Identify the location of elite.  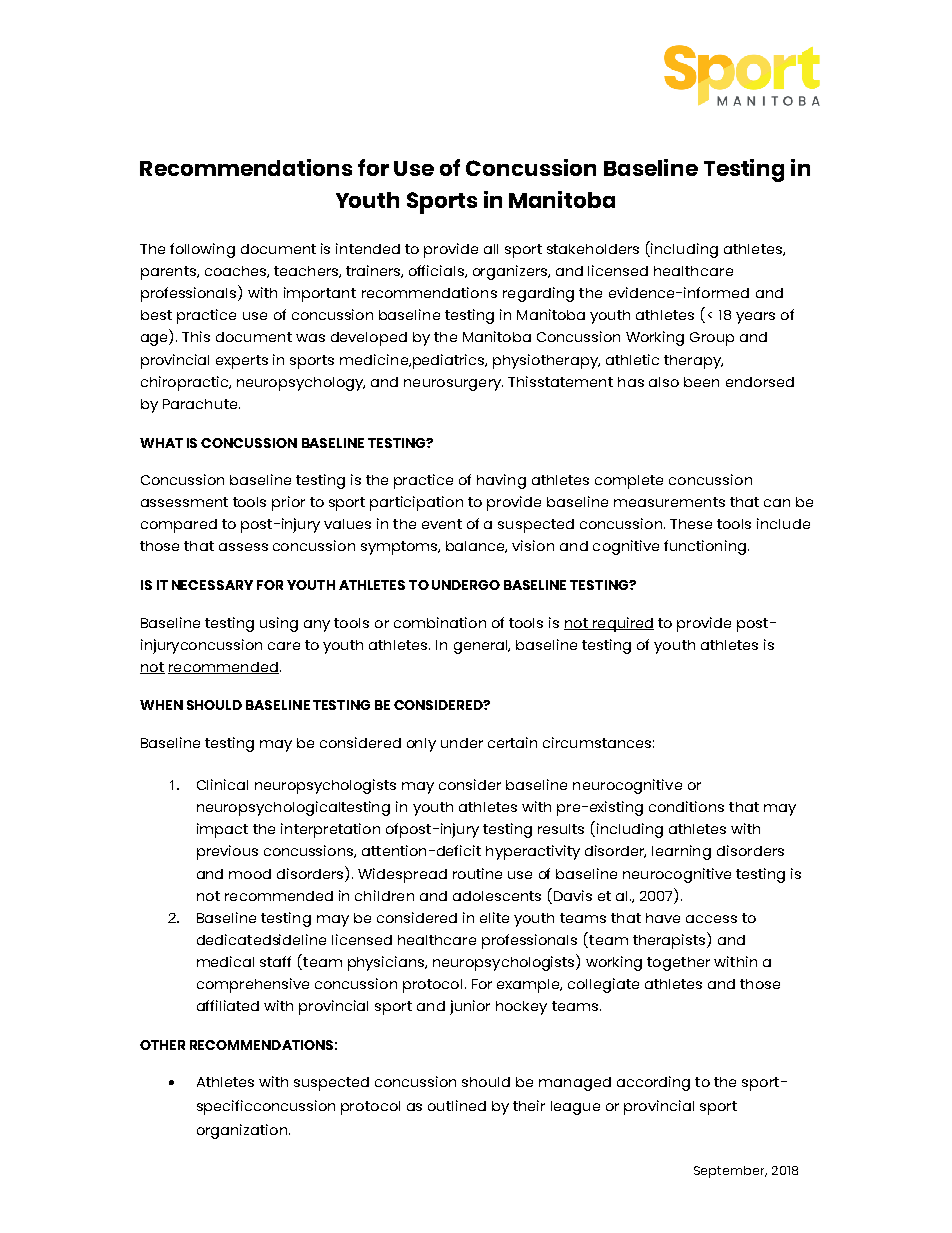
(494, 917).
